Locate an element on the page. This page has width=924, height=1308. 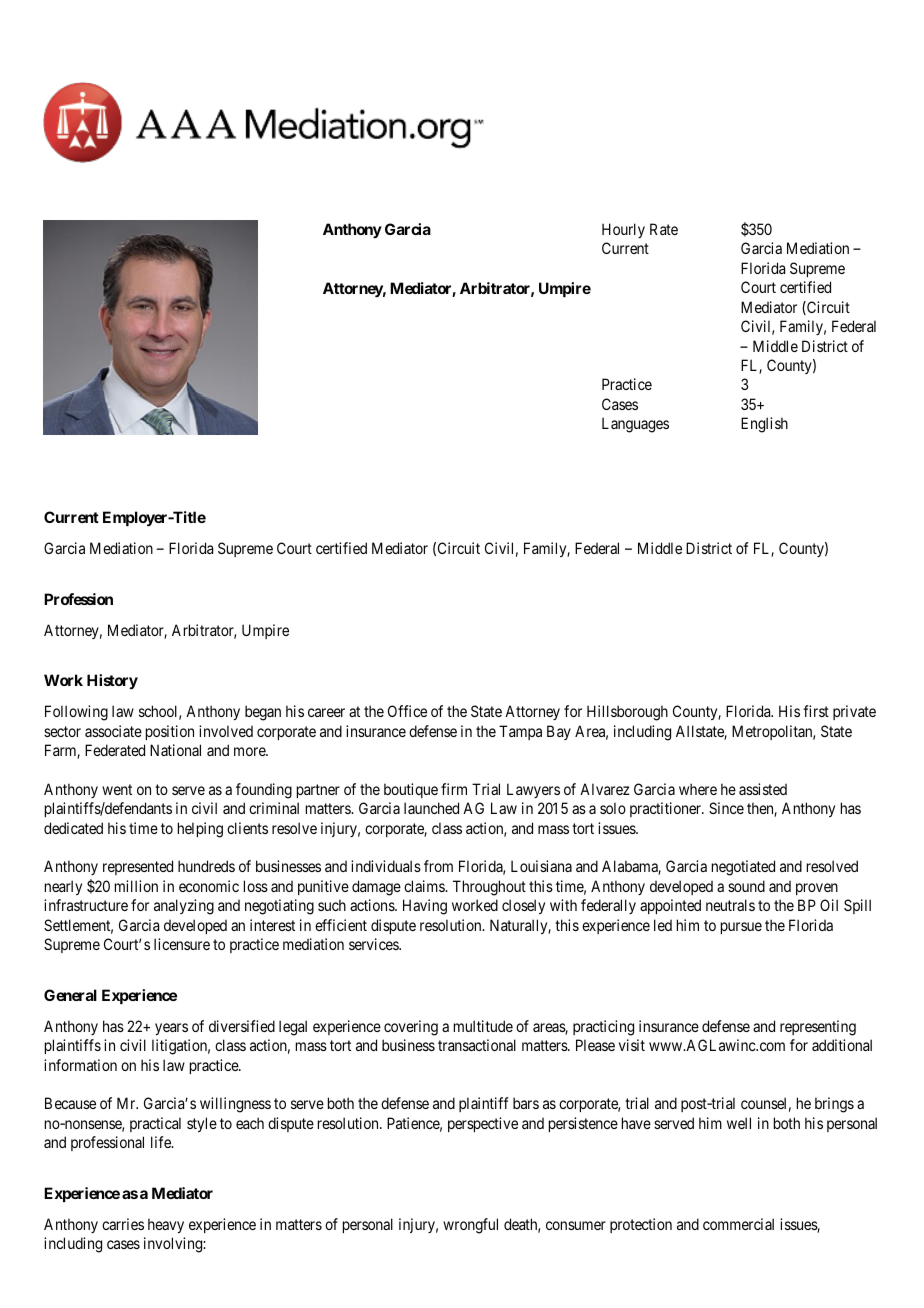
English is located at coordinates (764, 425).
